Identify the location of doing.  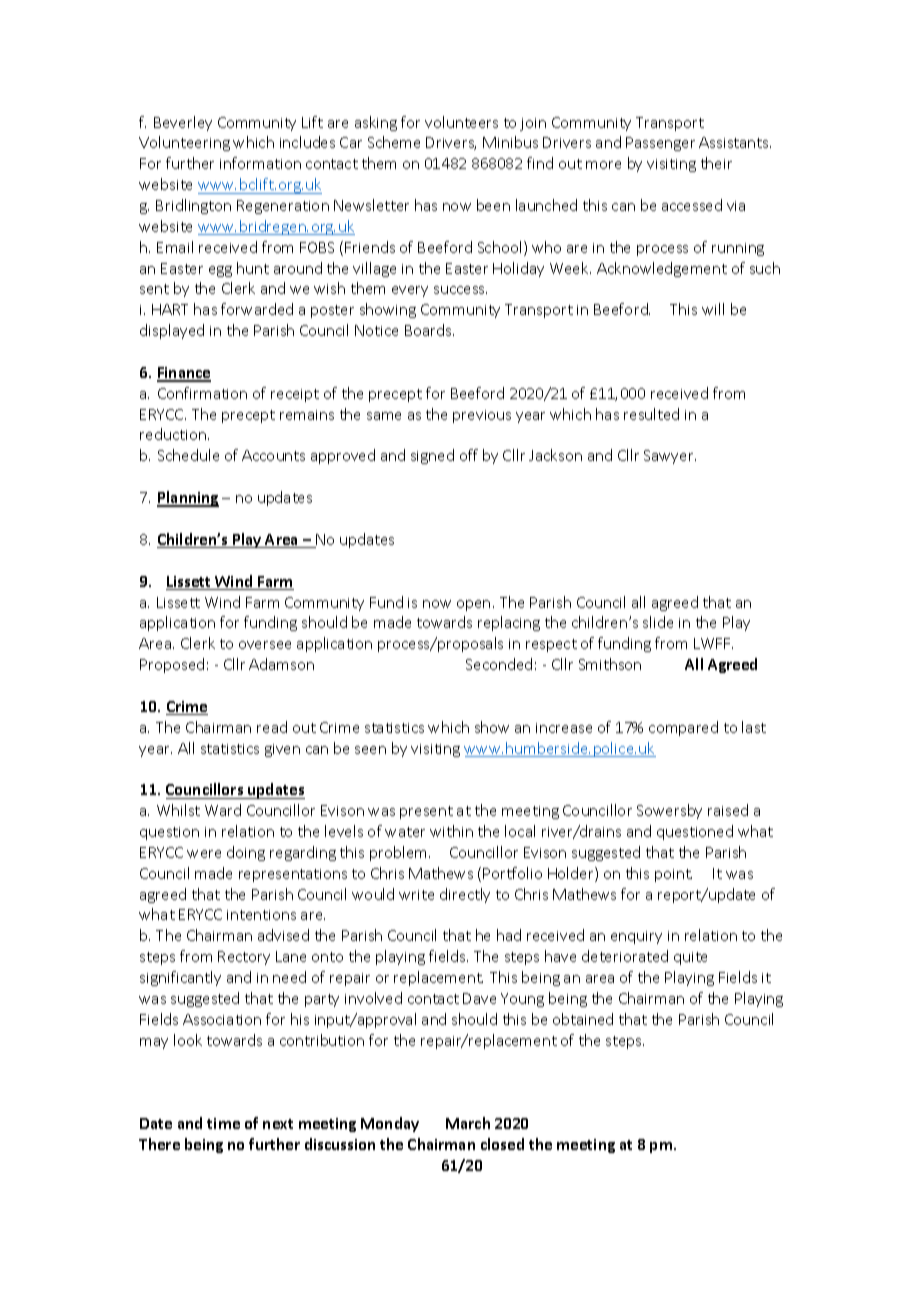
(246, 853).
